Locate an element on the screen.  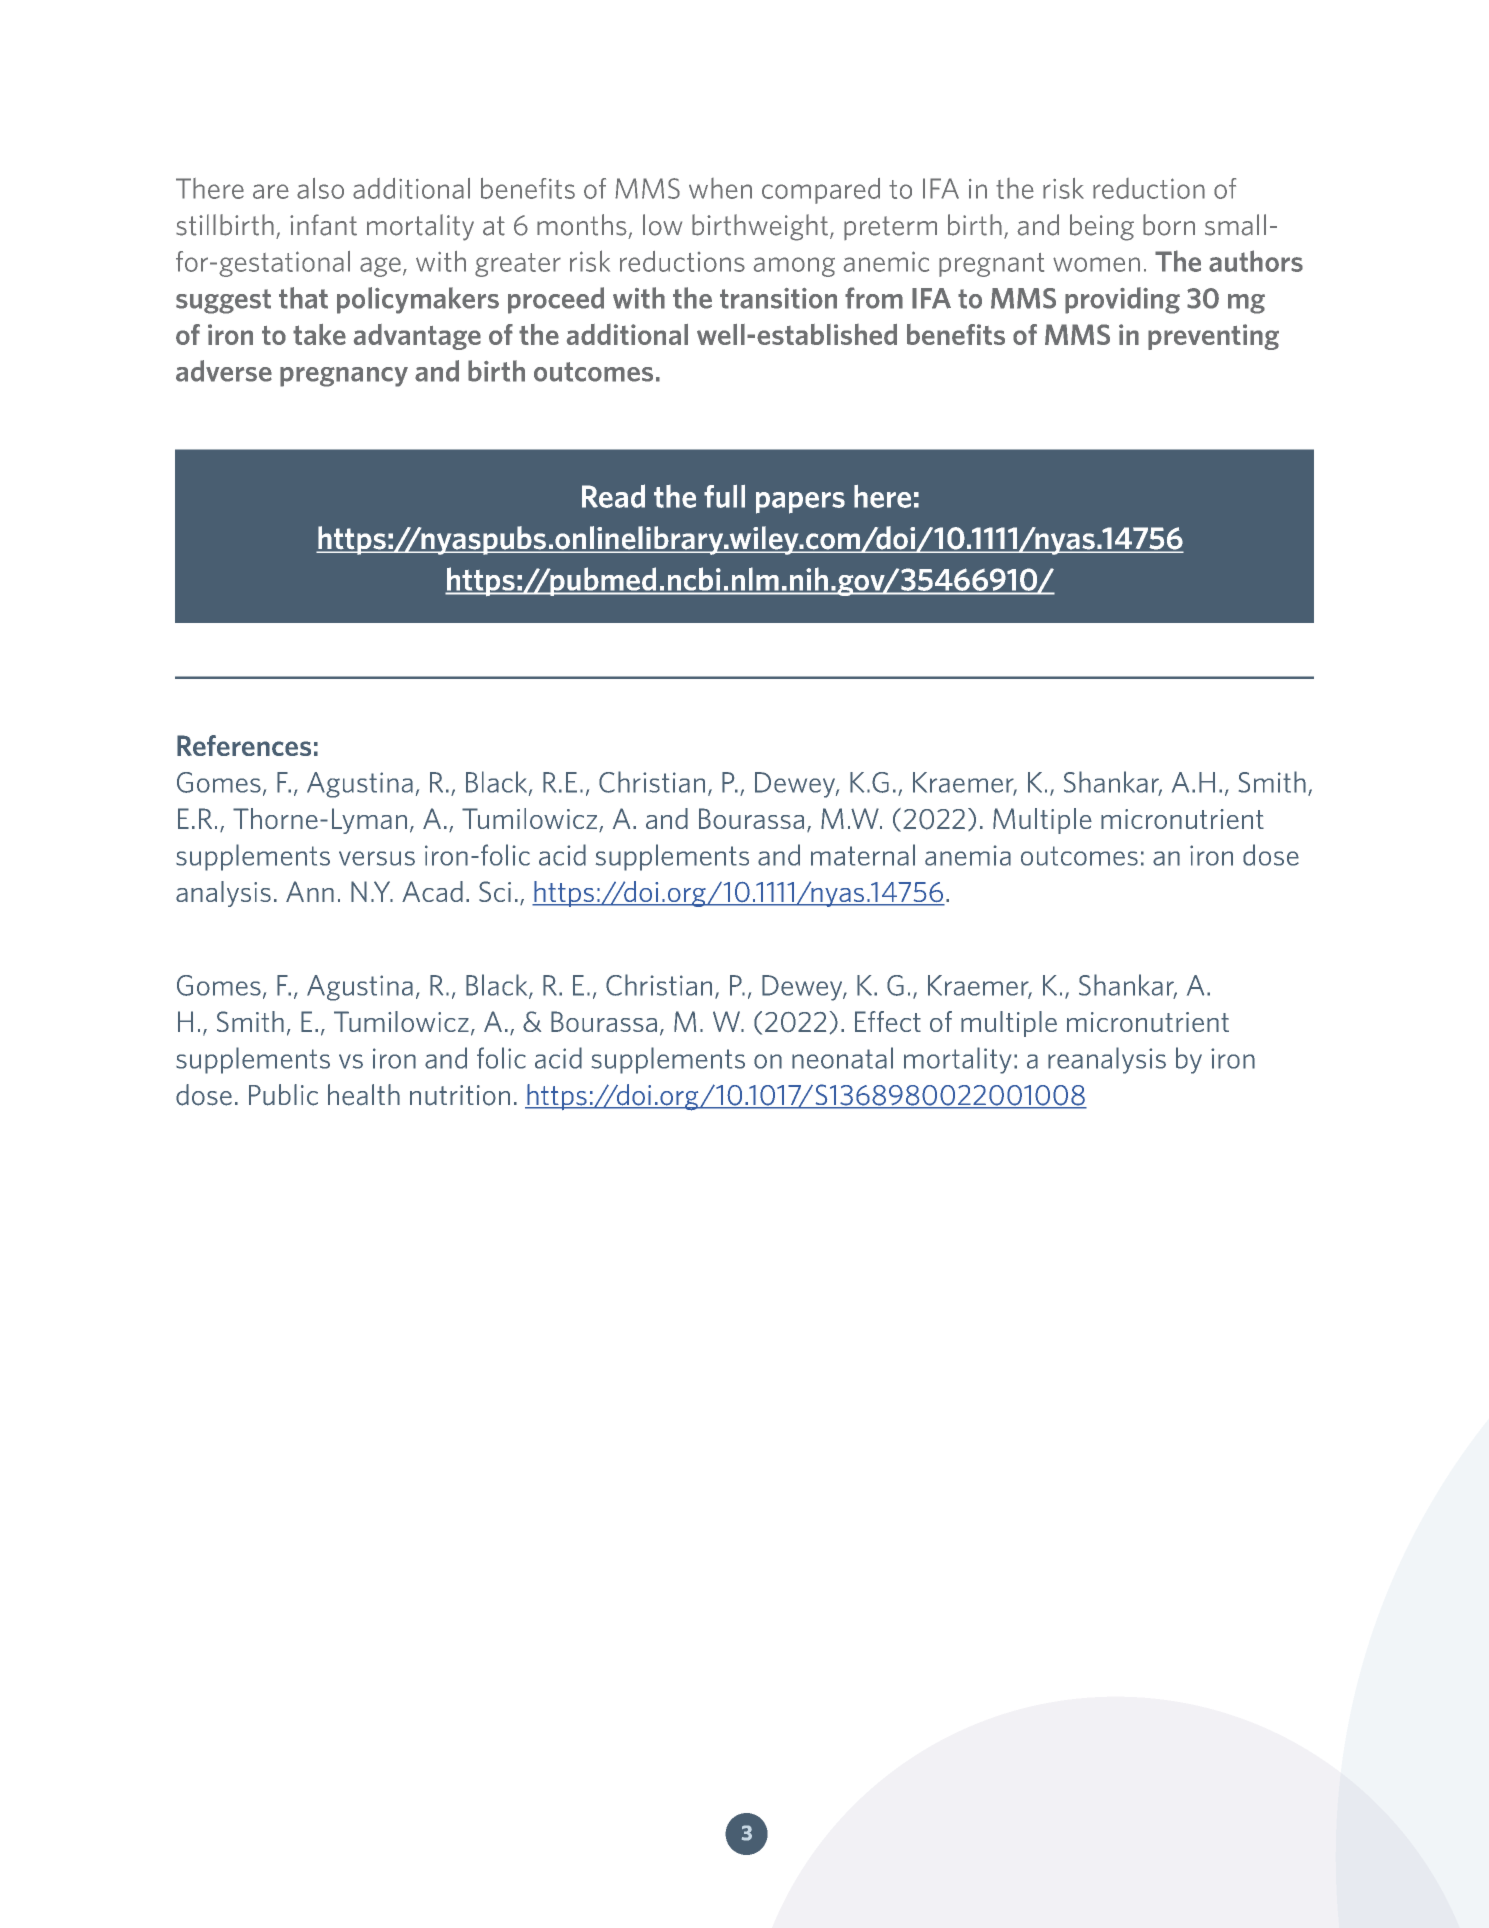
References is located at coordinates (244, 745).
